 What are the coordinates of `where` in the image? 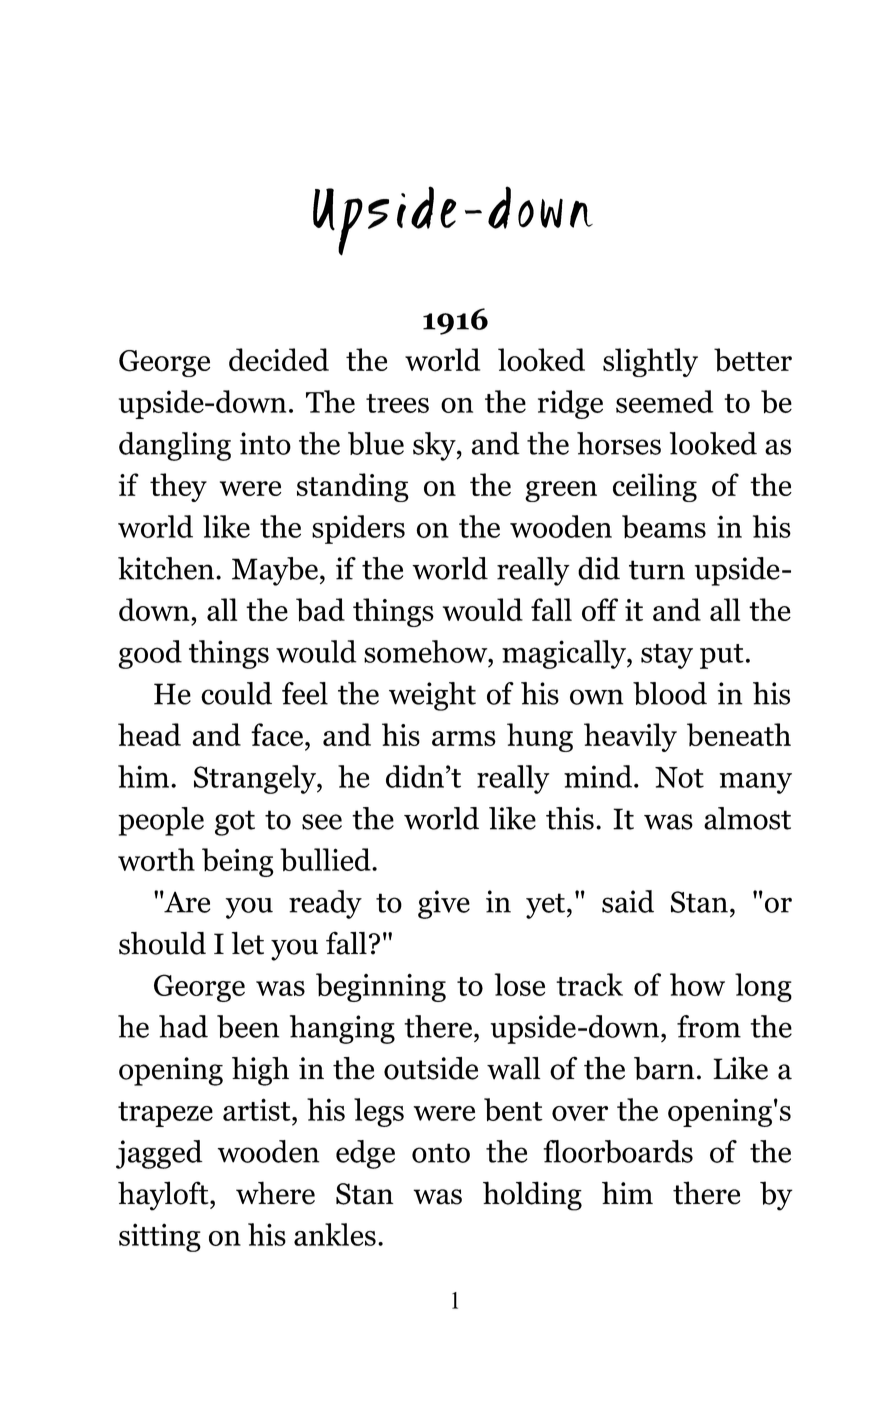 It's located at (275, 1193).
